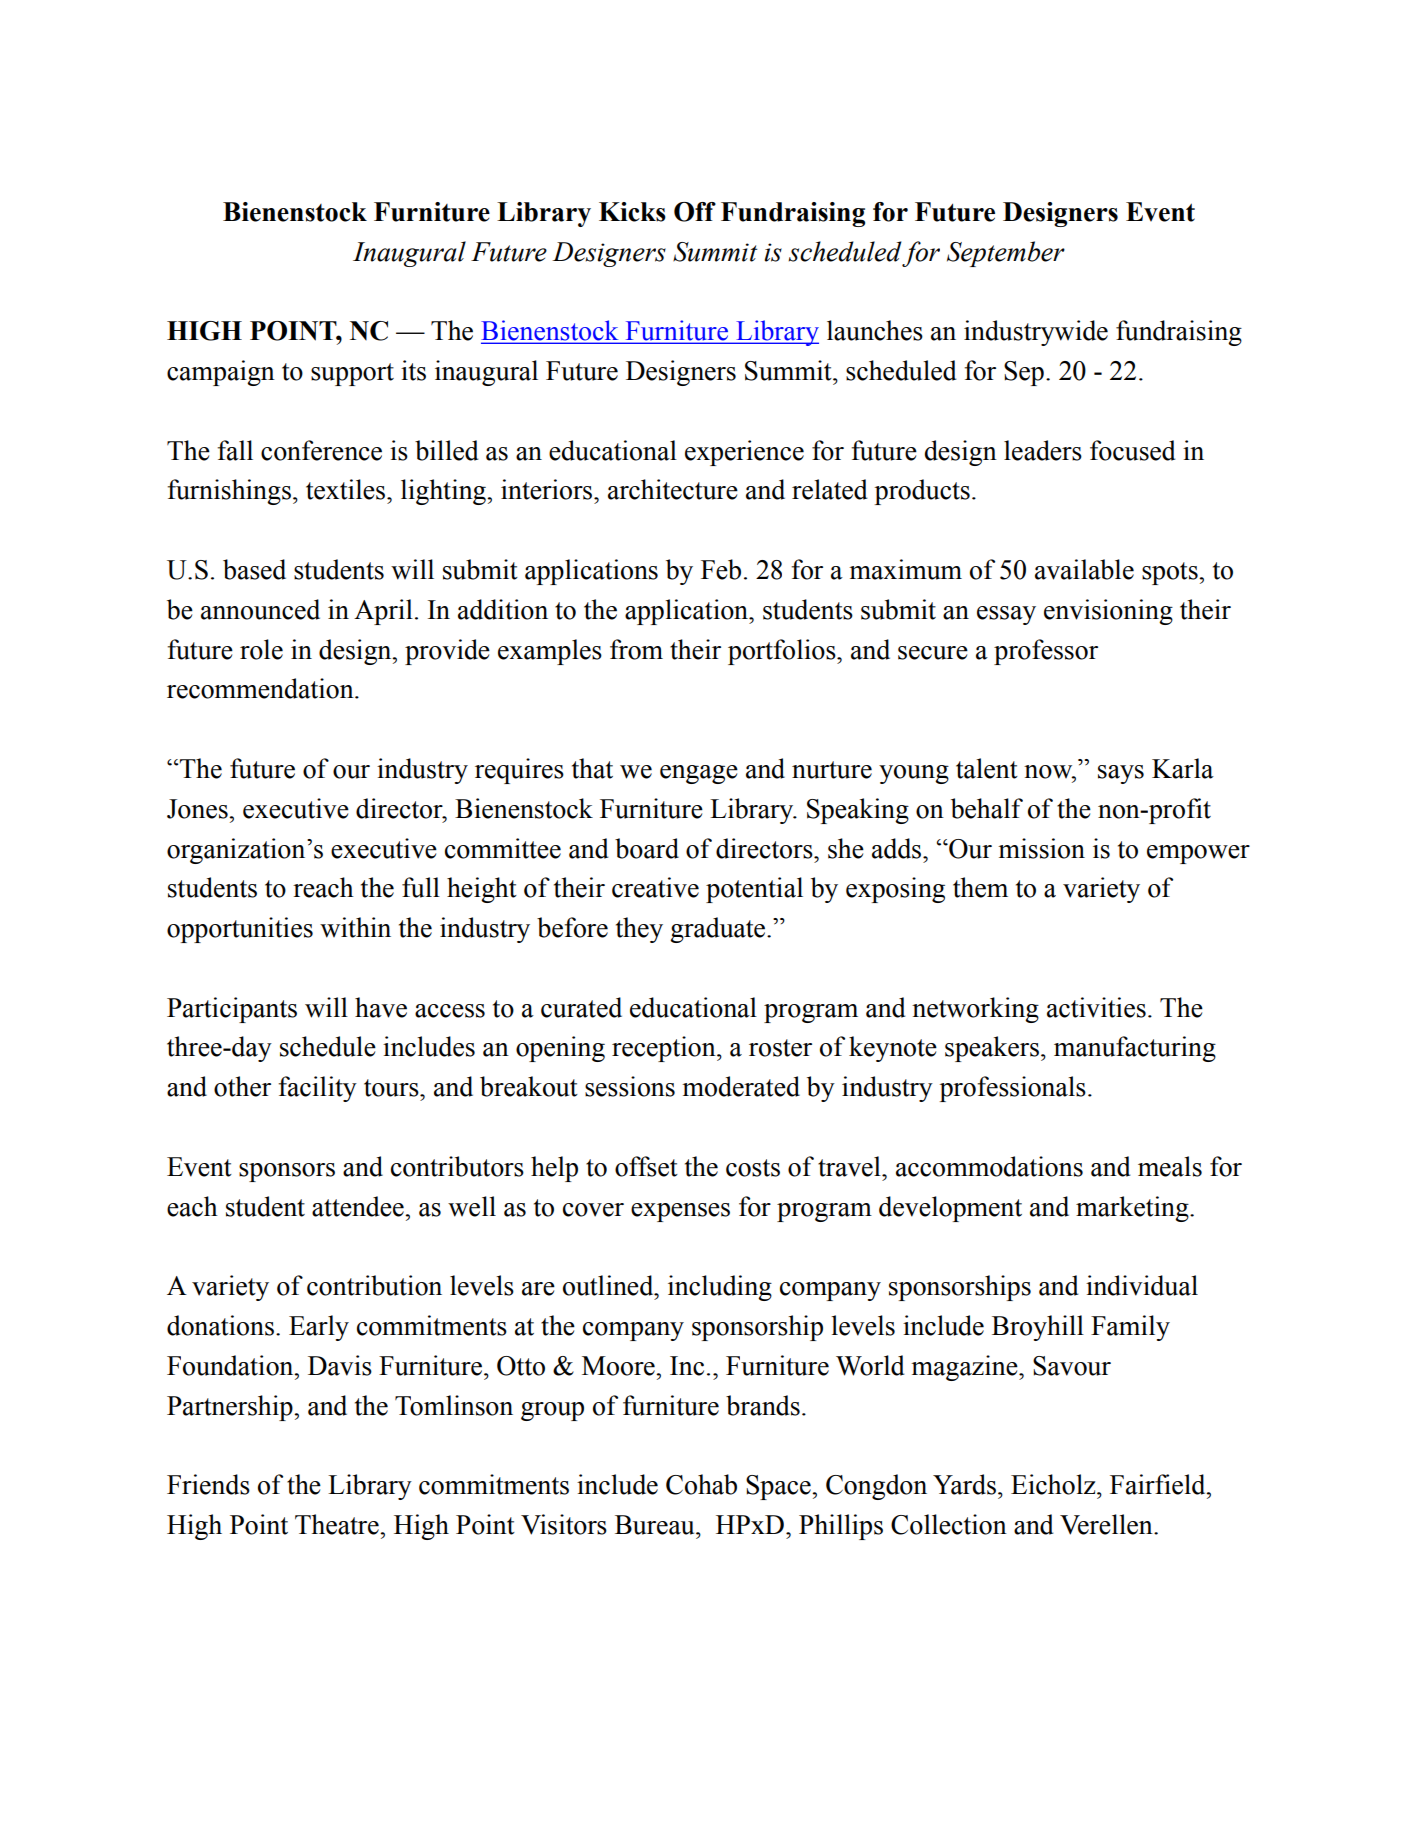 The width and height of the image is (1418, 1835). I want to click on Theatre, so click(338, 1524).
